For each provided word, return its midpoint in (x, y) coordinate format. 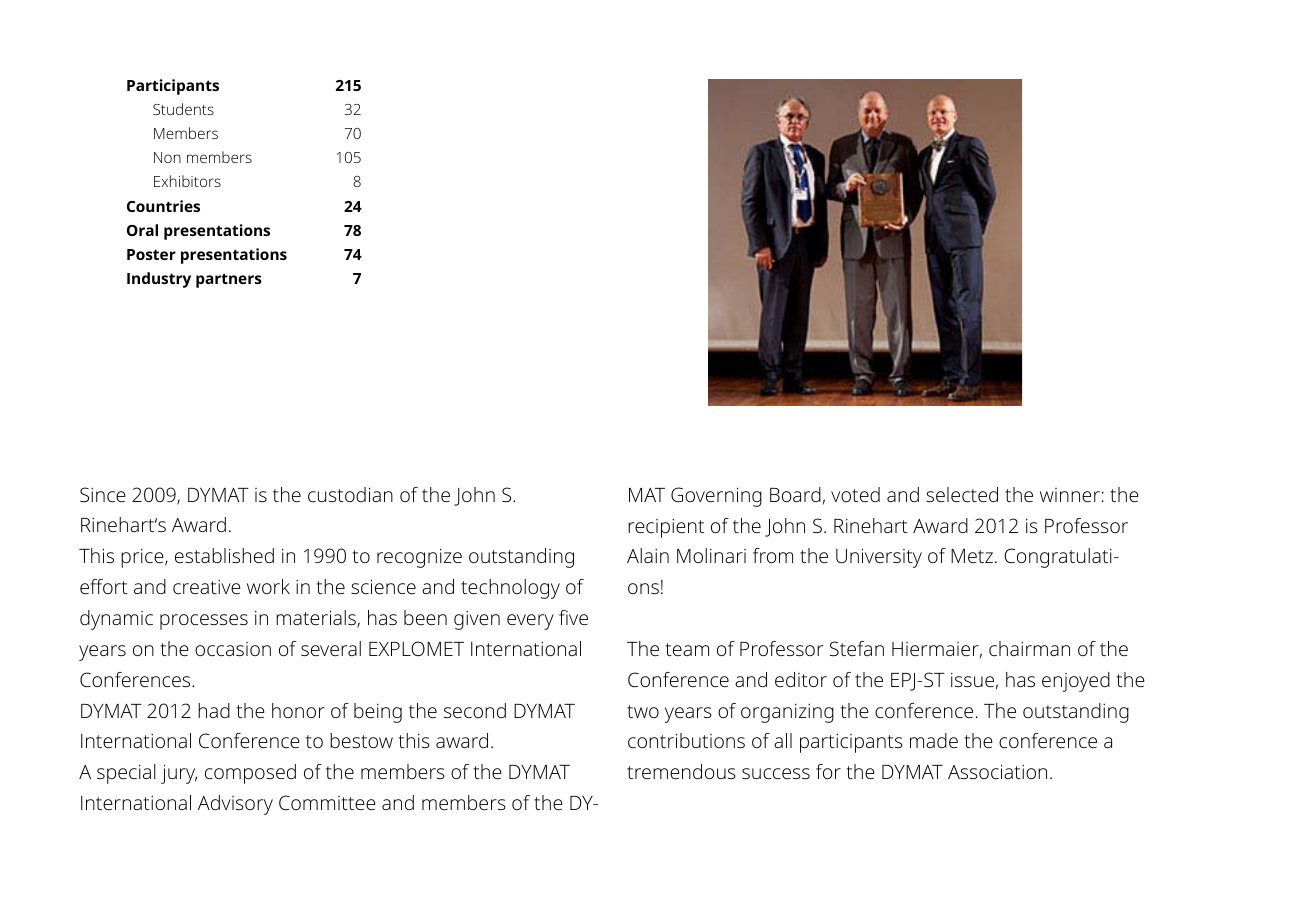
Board (795, 494)
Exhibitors (187, 181)
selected (962, 494)
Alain (648, 555)
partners (229, 280)
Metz (972, 556)
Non (167, 157)
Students (183, 109)
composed (250, 774)
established (224, 555)
